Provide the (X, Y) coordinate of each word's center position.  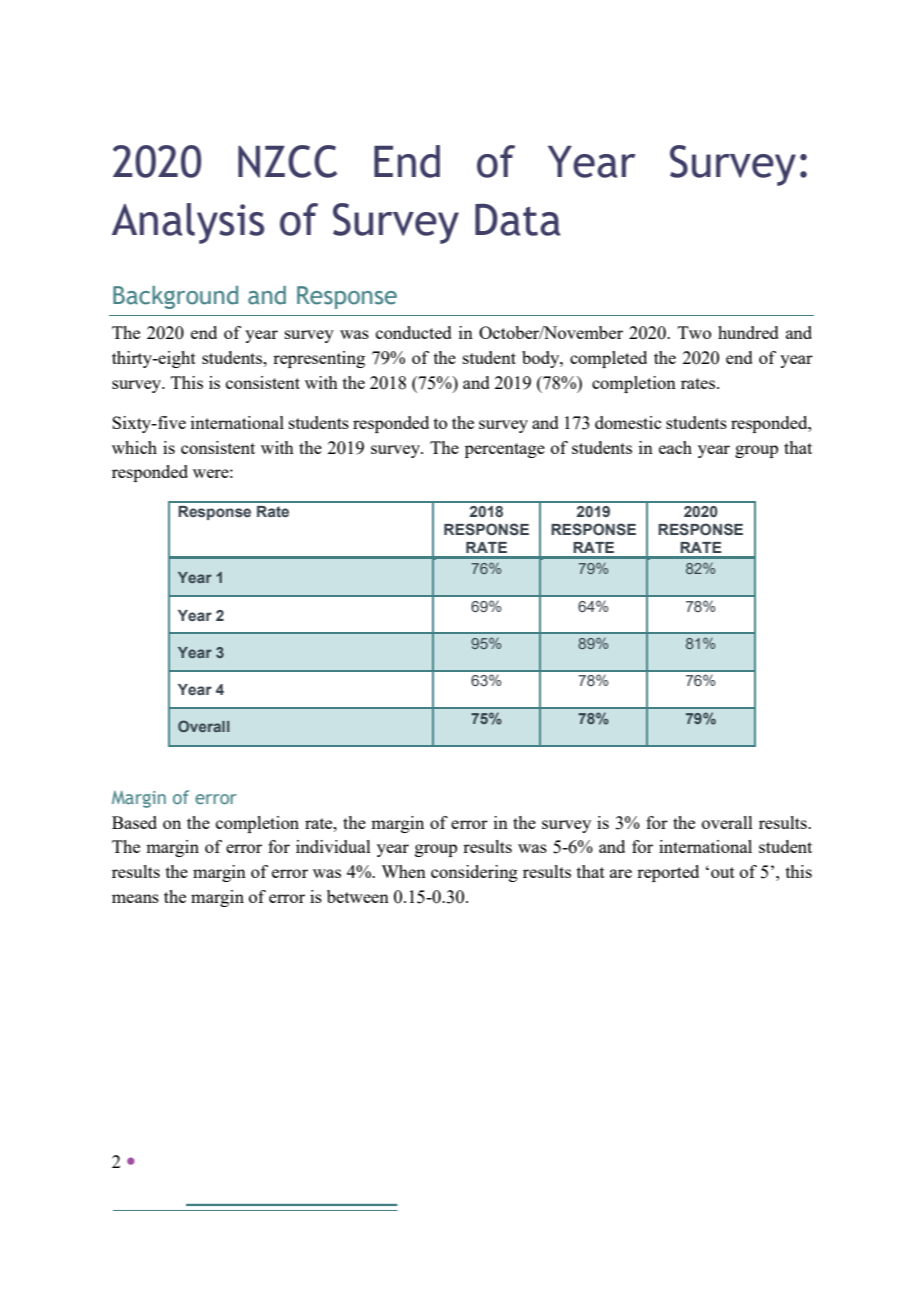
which (134, 447)
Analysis (188, 223)
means (135, 898)
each (675, 447)
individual (333, 846)
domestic (628, 422)
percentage (505, 450)
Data (517, 220)
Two (694, 332)
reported (668, 873)
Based (134, 822)
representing (319, 359)
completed (608, 359)
